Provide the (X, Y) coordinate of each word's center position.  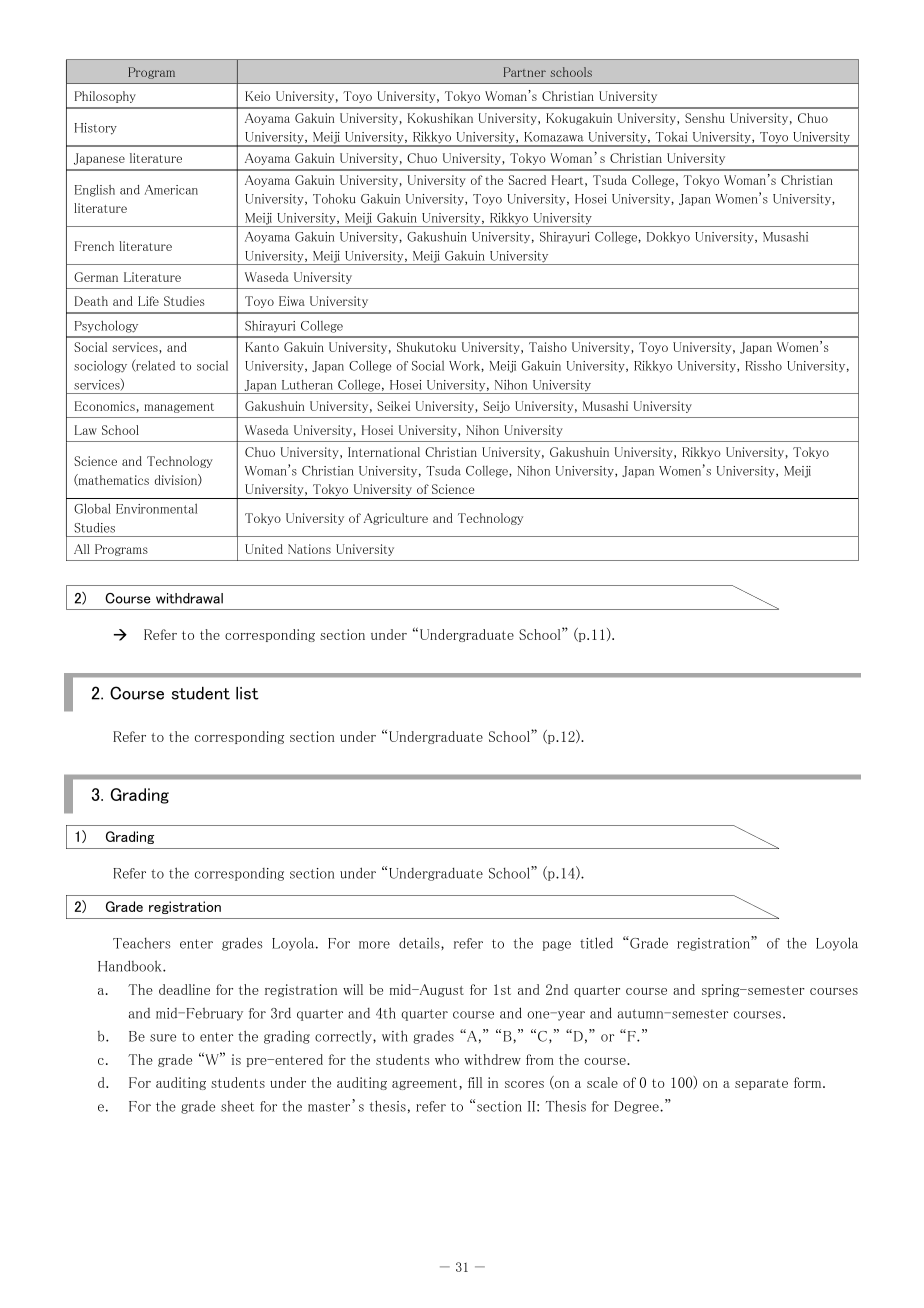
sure (163, 1038)
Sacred (527, 180)
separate (761, 1084)
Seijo (496, 407)
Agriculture (396, 519)
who (447, 1059)
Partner (525, 72)
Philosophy (105, 97)
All (82, 549)
